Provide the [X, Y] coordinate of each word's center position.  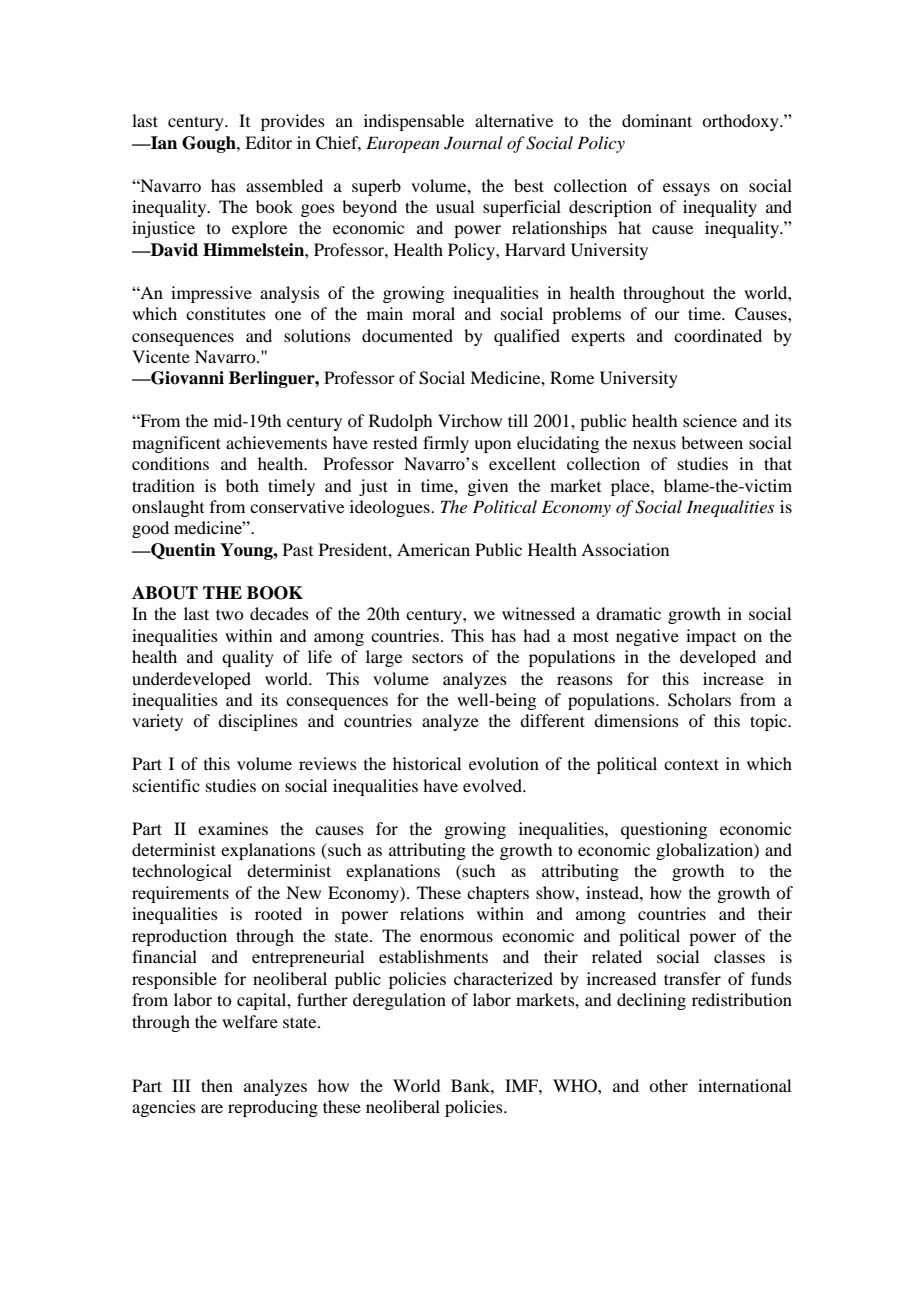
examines [233, 828]
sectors [437, 658]
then [217, 1085]
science [710, 420]
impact [711, 637]
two [229, 614]
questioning [664, 830]
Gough [210, 144]
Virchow [470, 420]
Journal [473, 143]
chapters [498, 894]
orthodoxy [741, 122]
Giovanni [186, 378]
